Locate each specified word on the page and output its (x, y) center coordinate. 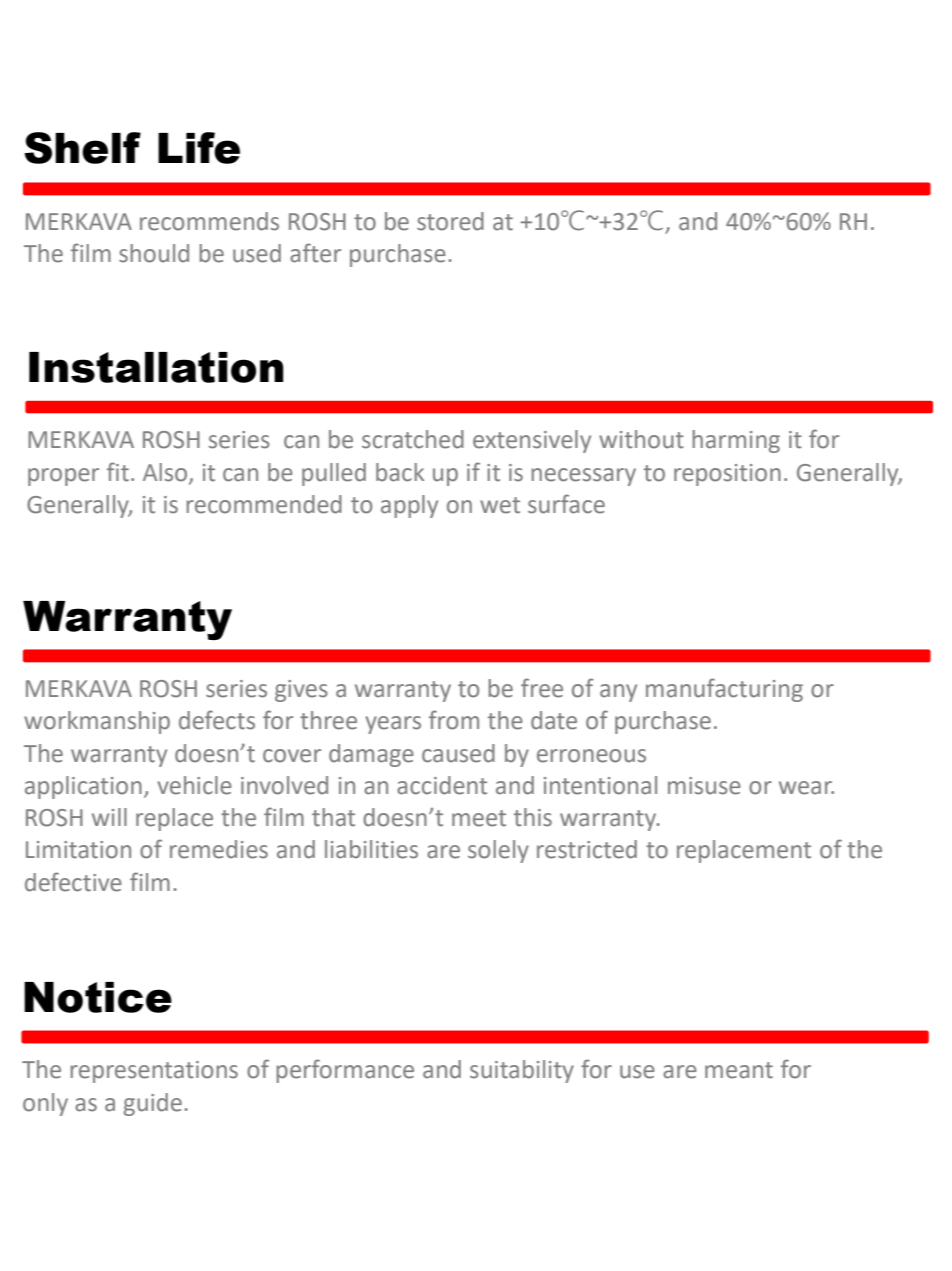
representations (154, 1072)
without (641, 439)
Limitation (78, 850)
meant (739, 1070)
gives (301, 691)
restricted (587, 849)
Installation (156, 367)
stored (450, 221)
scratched (413, 439)
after (315, 253)
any (618, 693)
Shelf (82, 148)
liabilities (371, 849)
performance (345, 1071)
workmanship (97, 722)
